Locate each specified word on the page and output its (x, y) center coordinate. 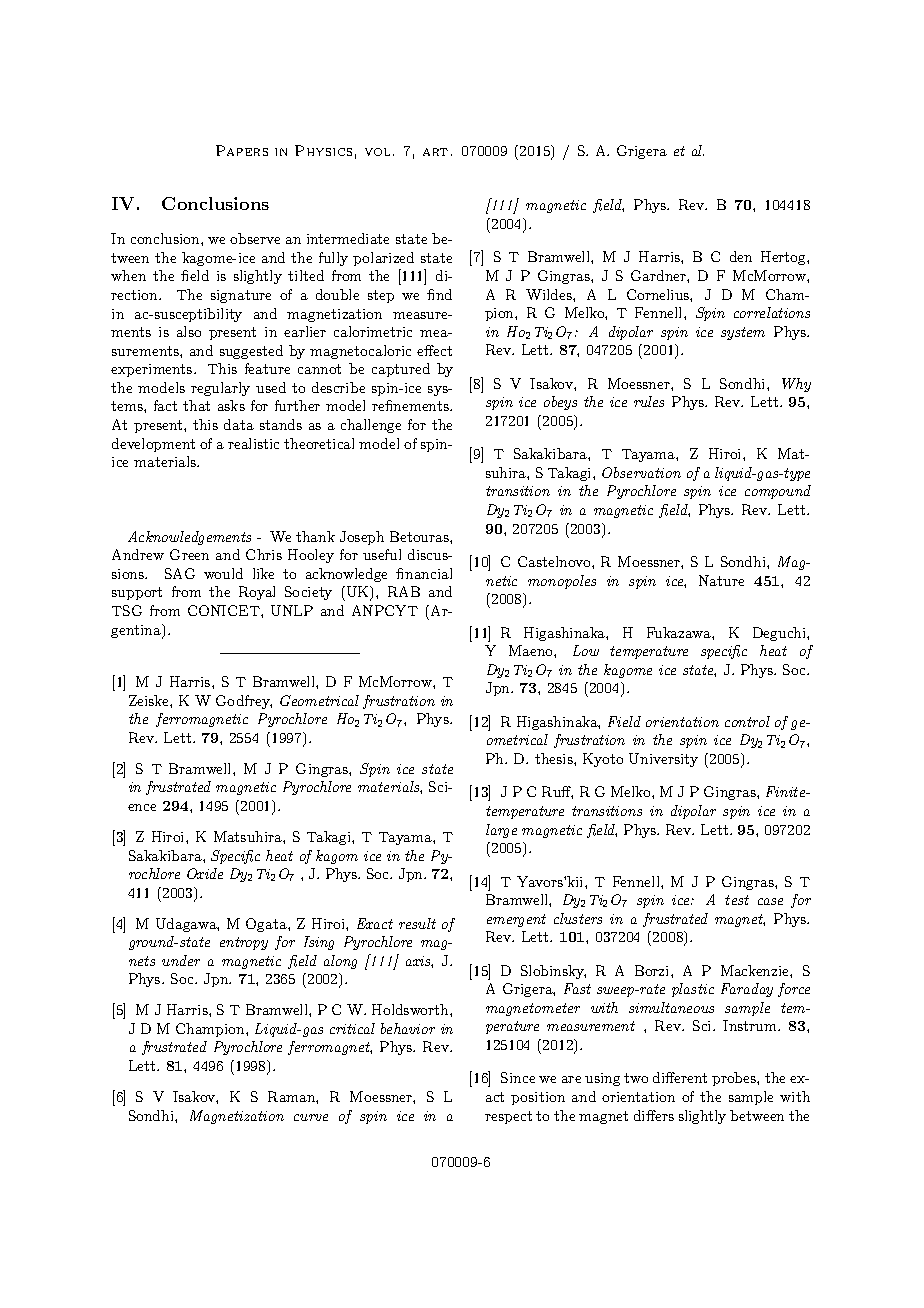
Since (518, 1077)
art (435, 152)
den (741, 256)
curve (311, 1117)
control (747, 721)
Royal (257, 593)
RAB (404, 591)
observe (255, 238)
